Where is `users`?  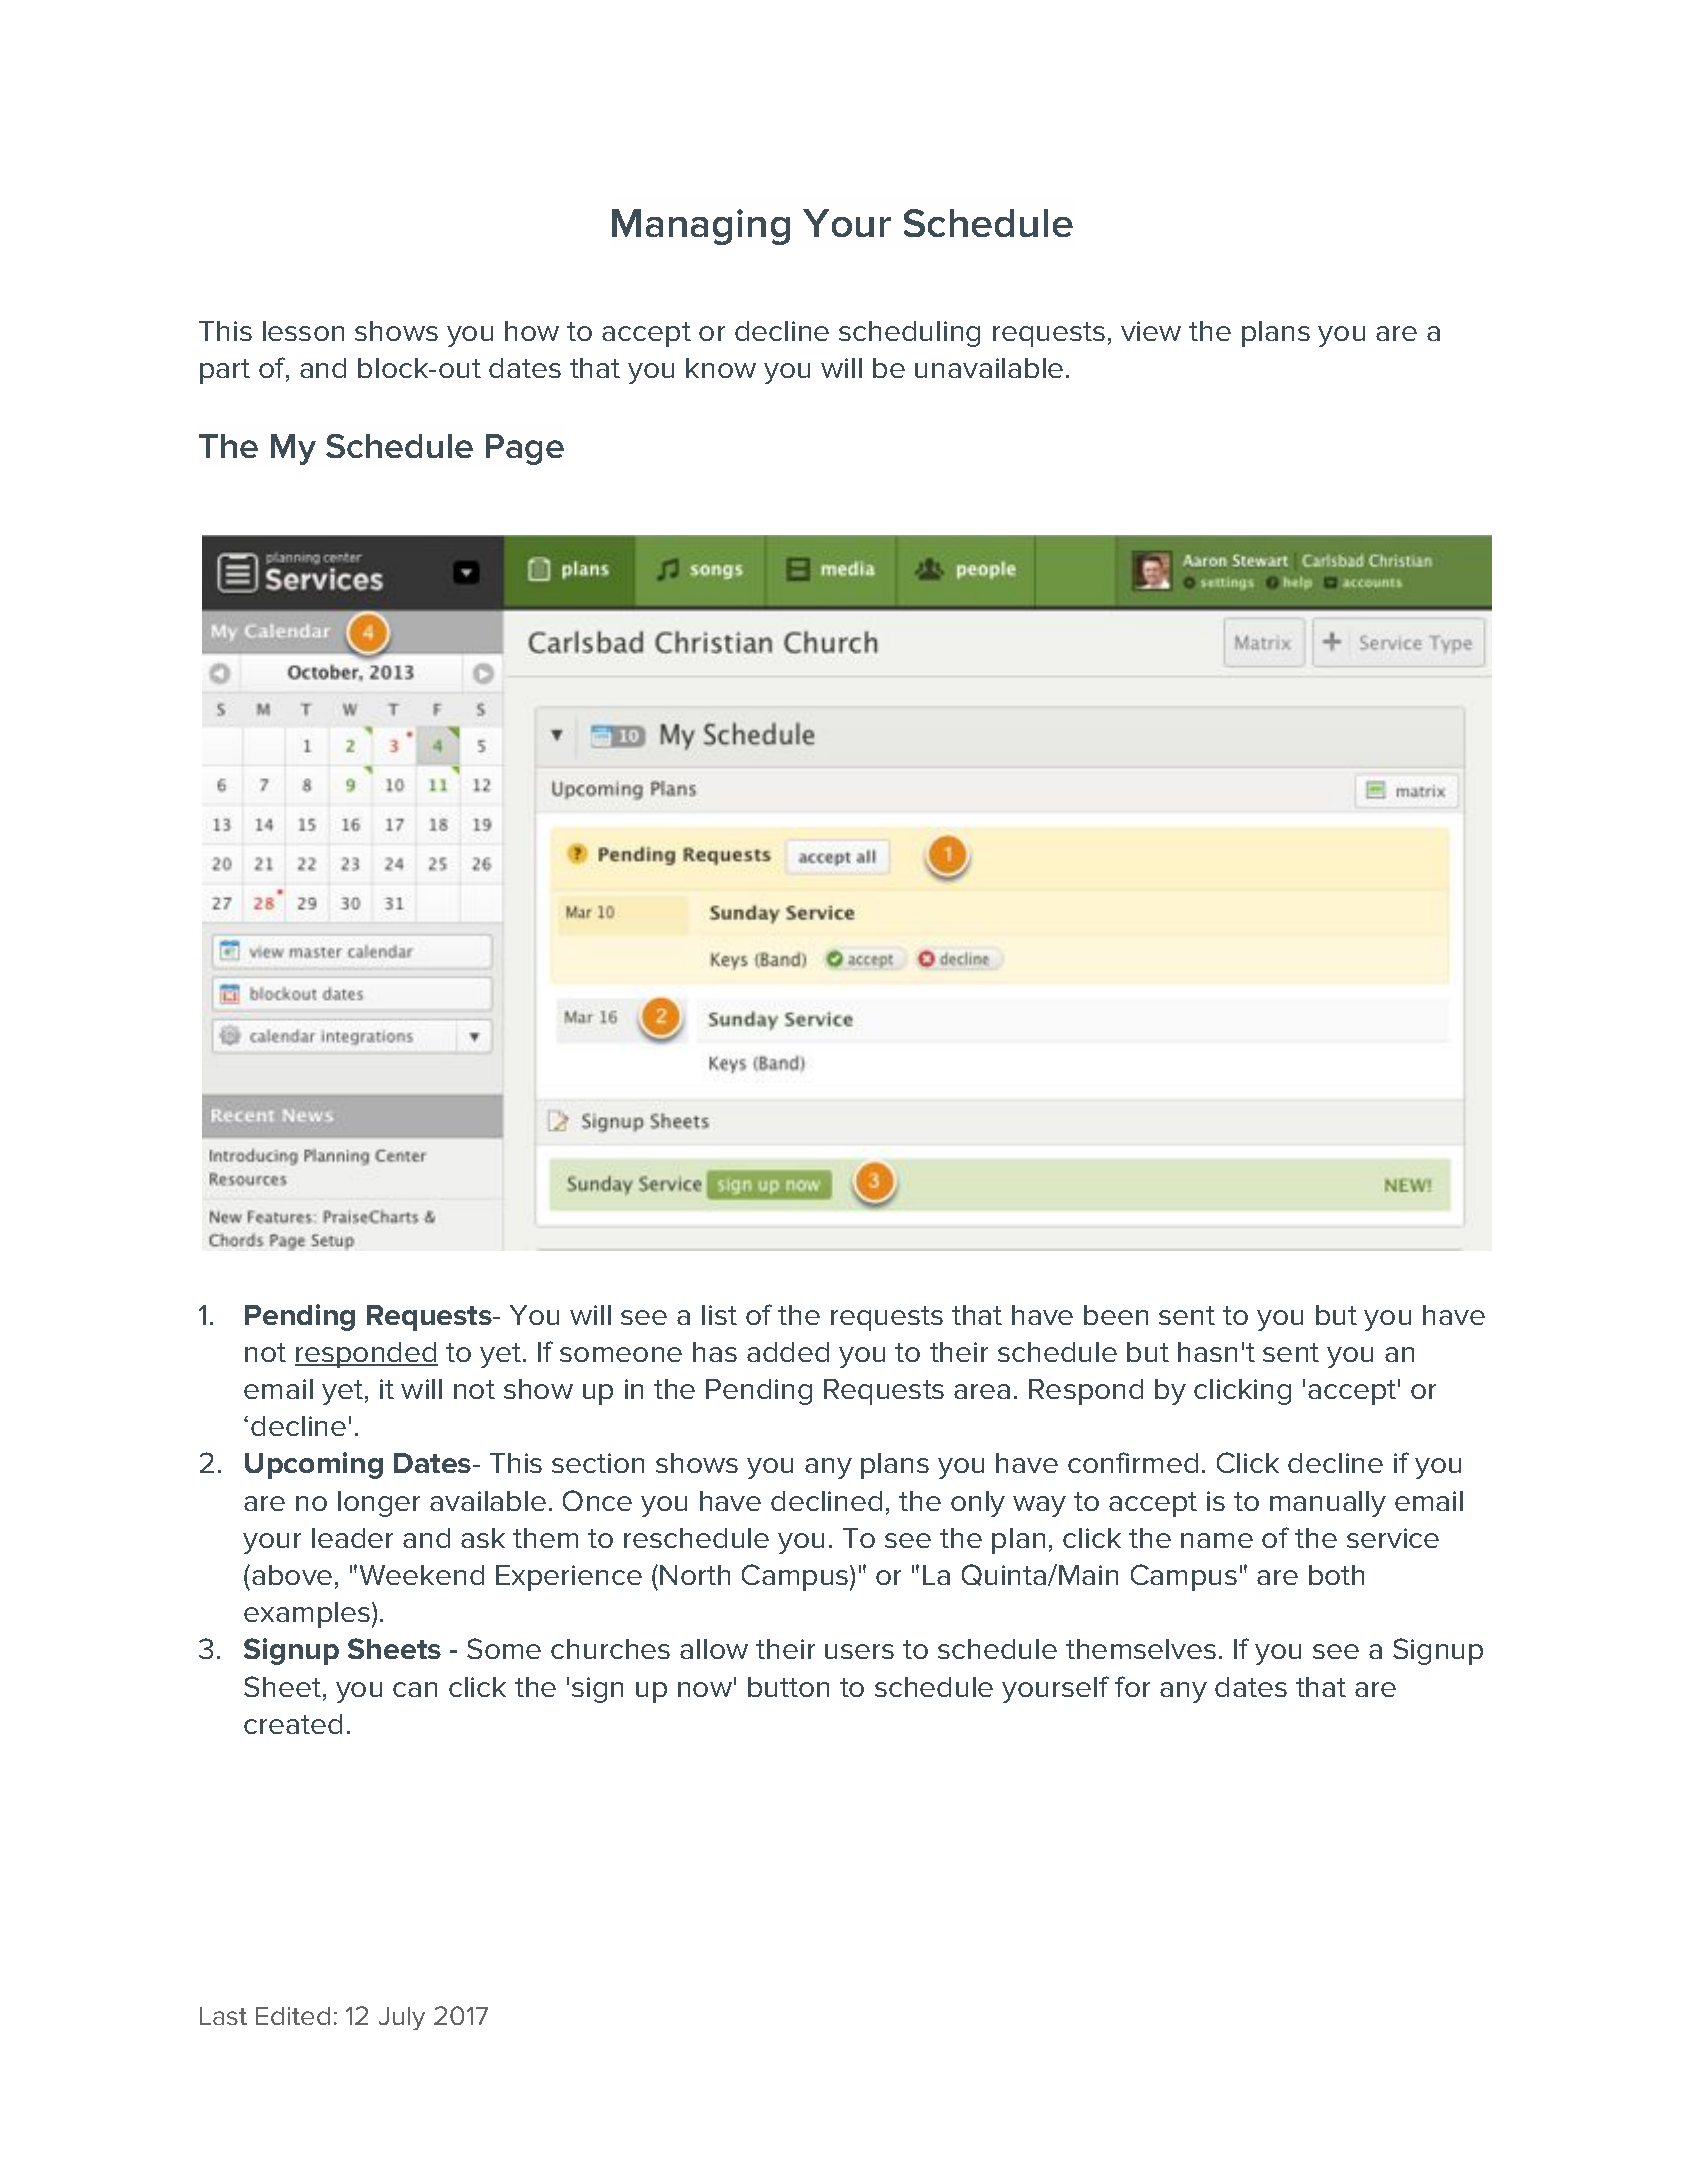
users is located at coordinates (859, 1651).
